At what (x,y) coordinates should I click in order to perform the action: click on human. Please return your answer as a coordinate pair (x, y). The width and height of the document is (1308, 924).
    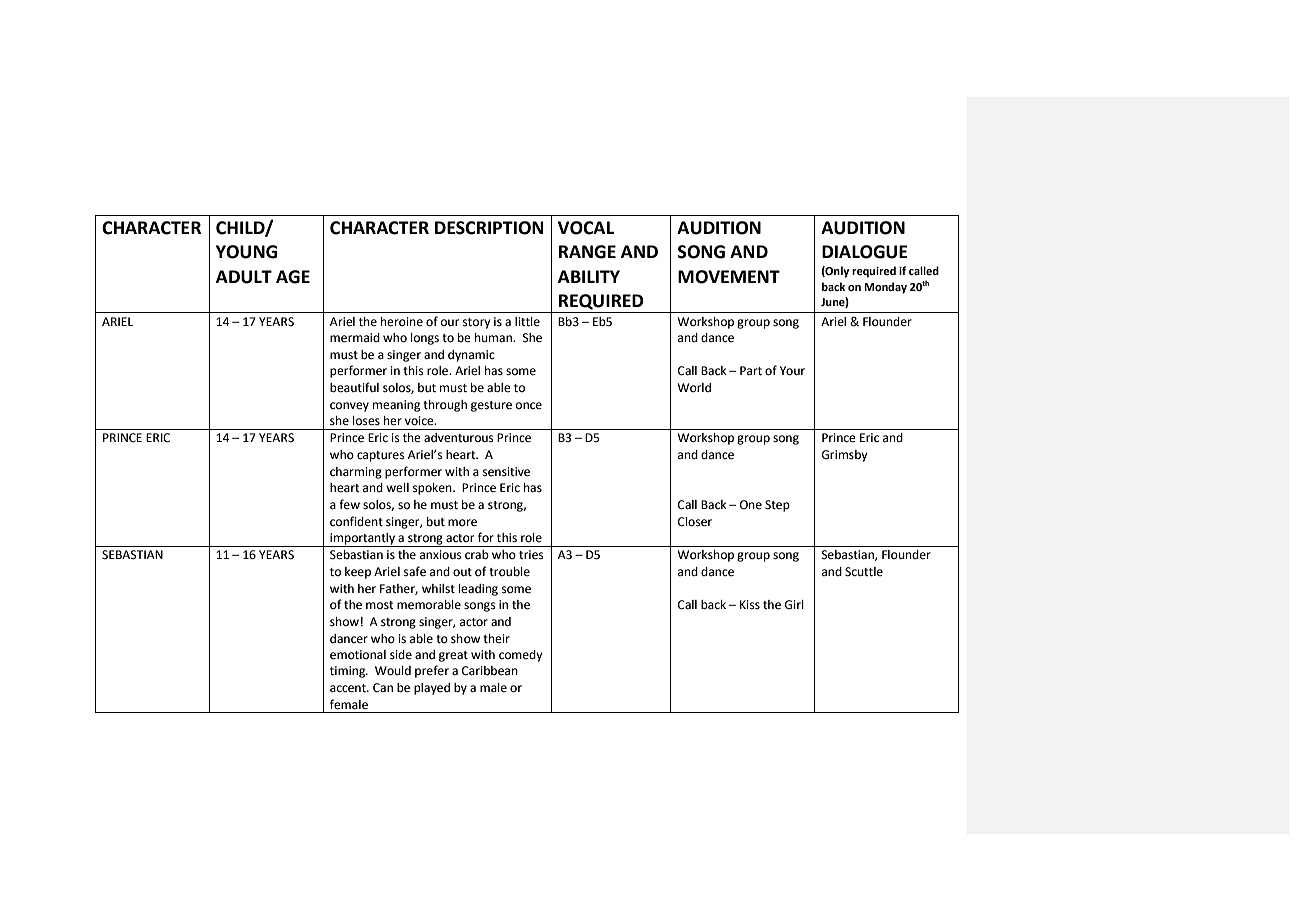
    Looking at the image, I should click on (494, 338).
